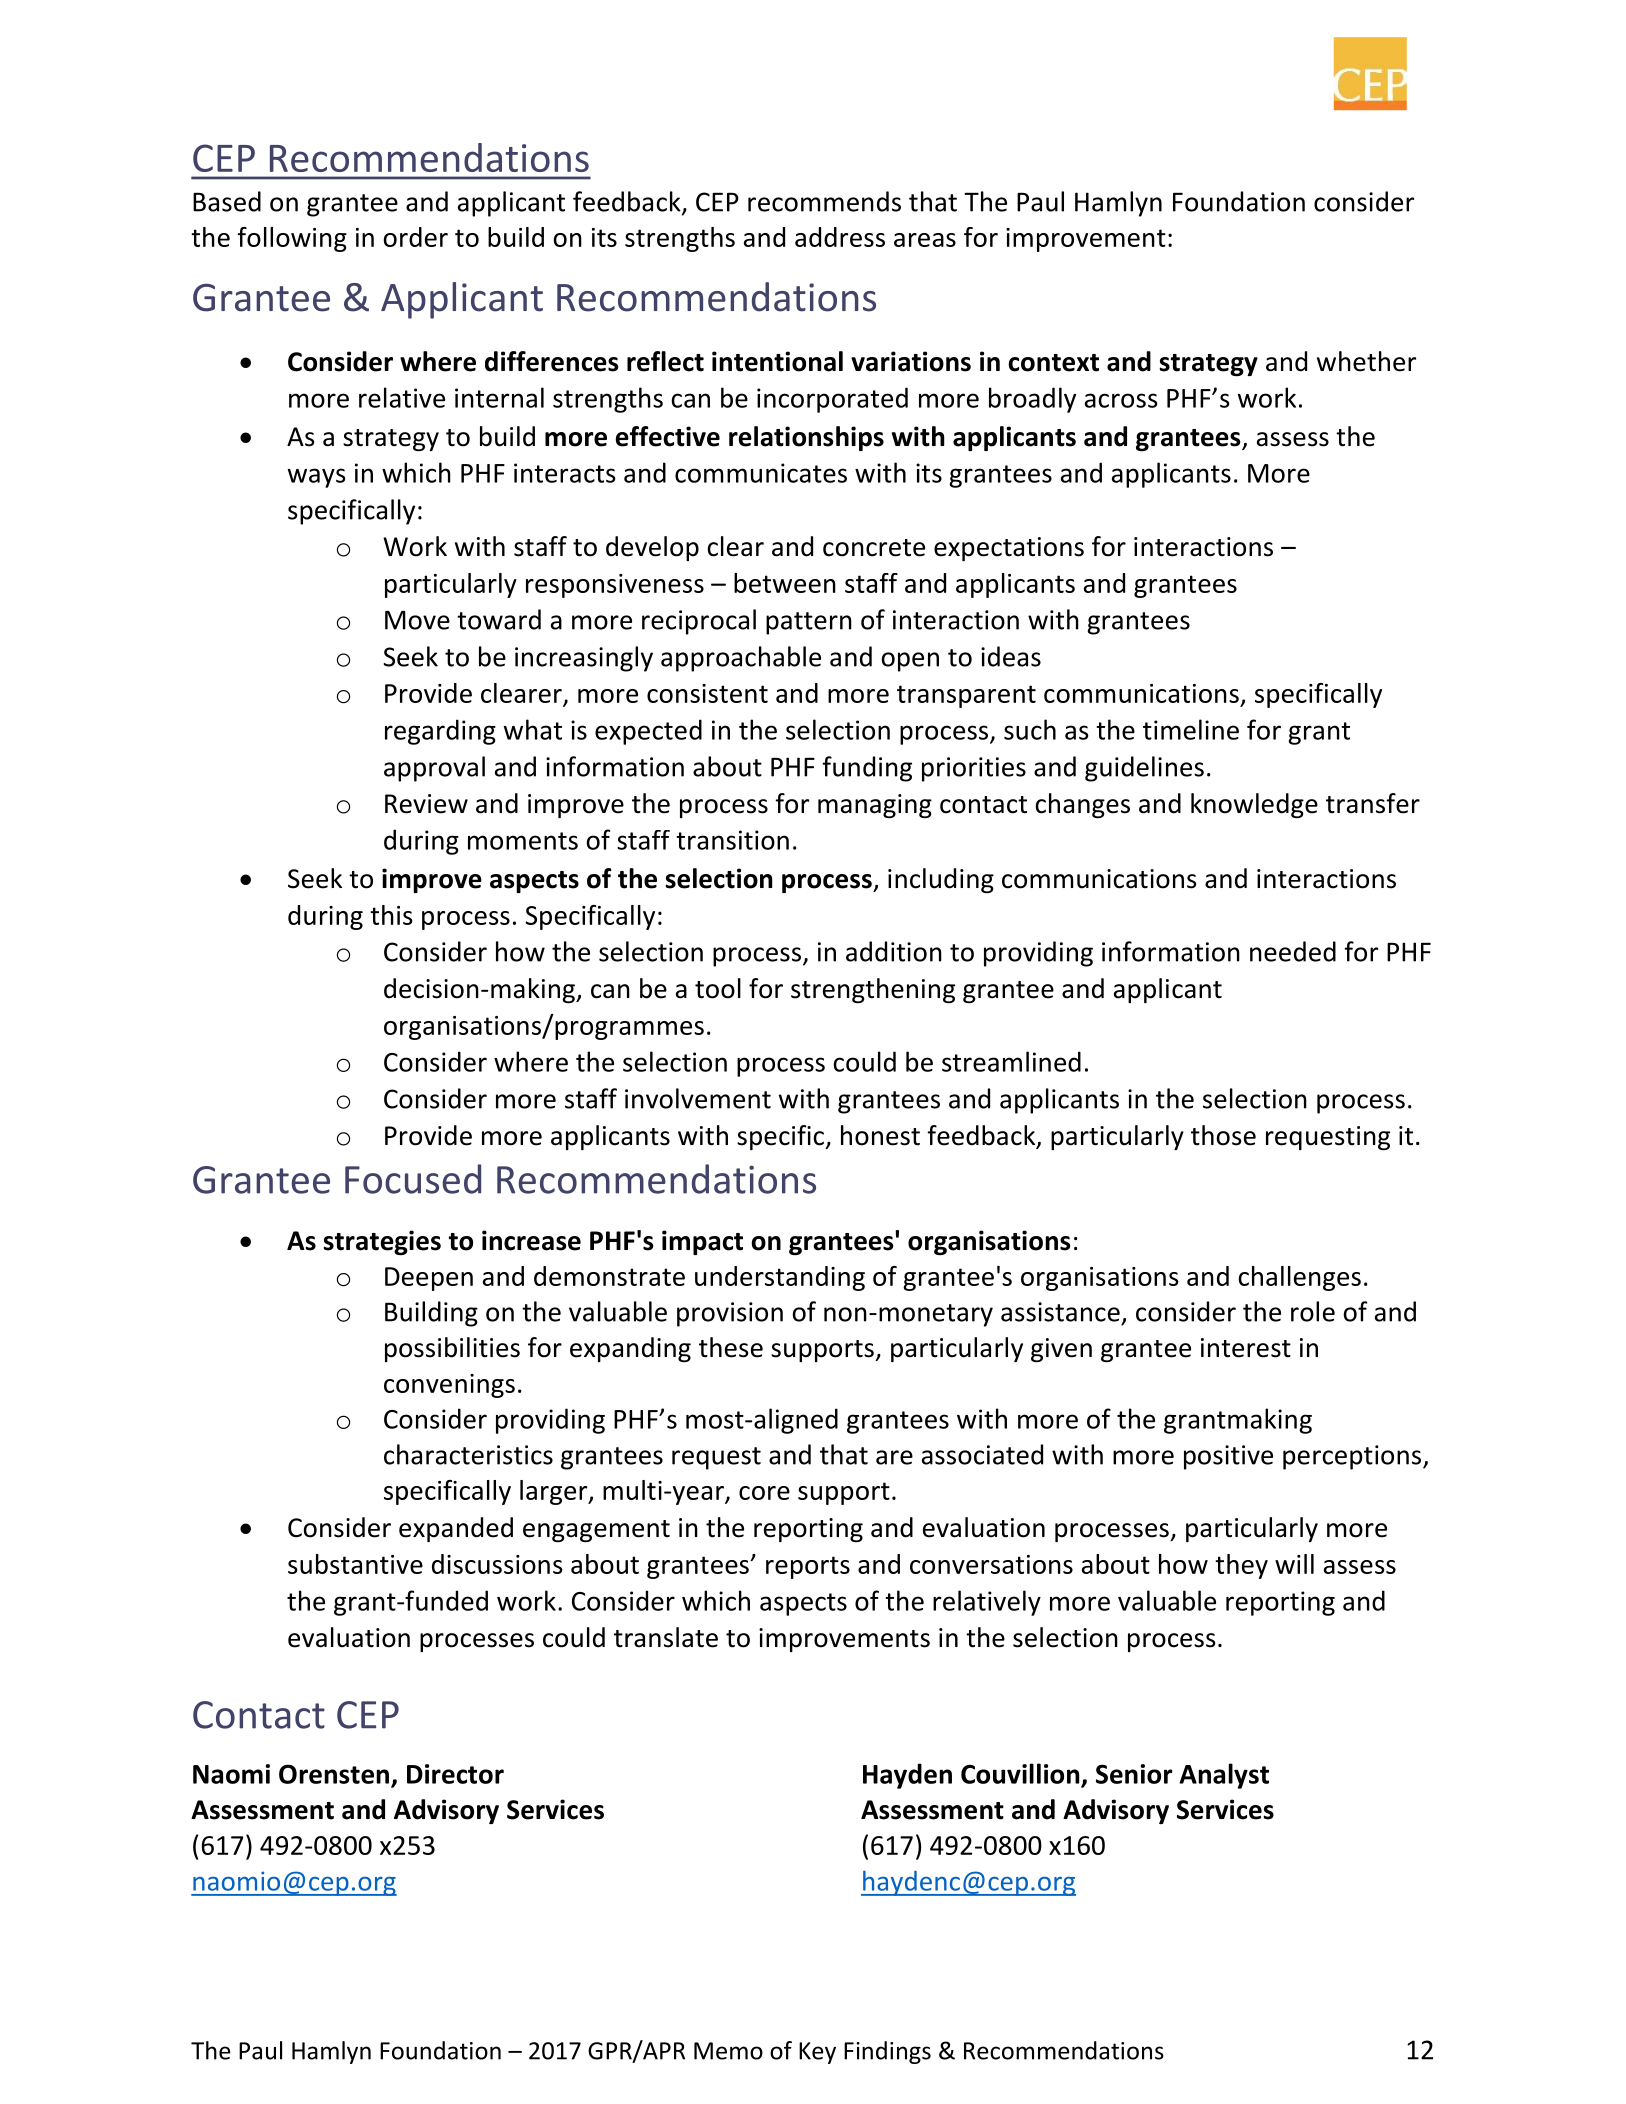 This image has width=1626, height=2104. What do you see at coordinates (415, 237) in the image?
I see `order` at bounding box center [415, 237].
